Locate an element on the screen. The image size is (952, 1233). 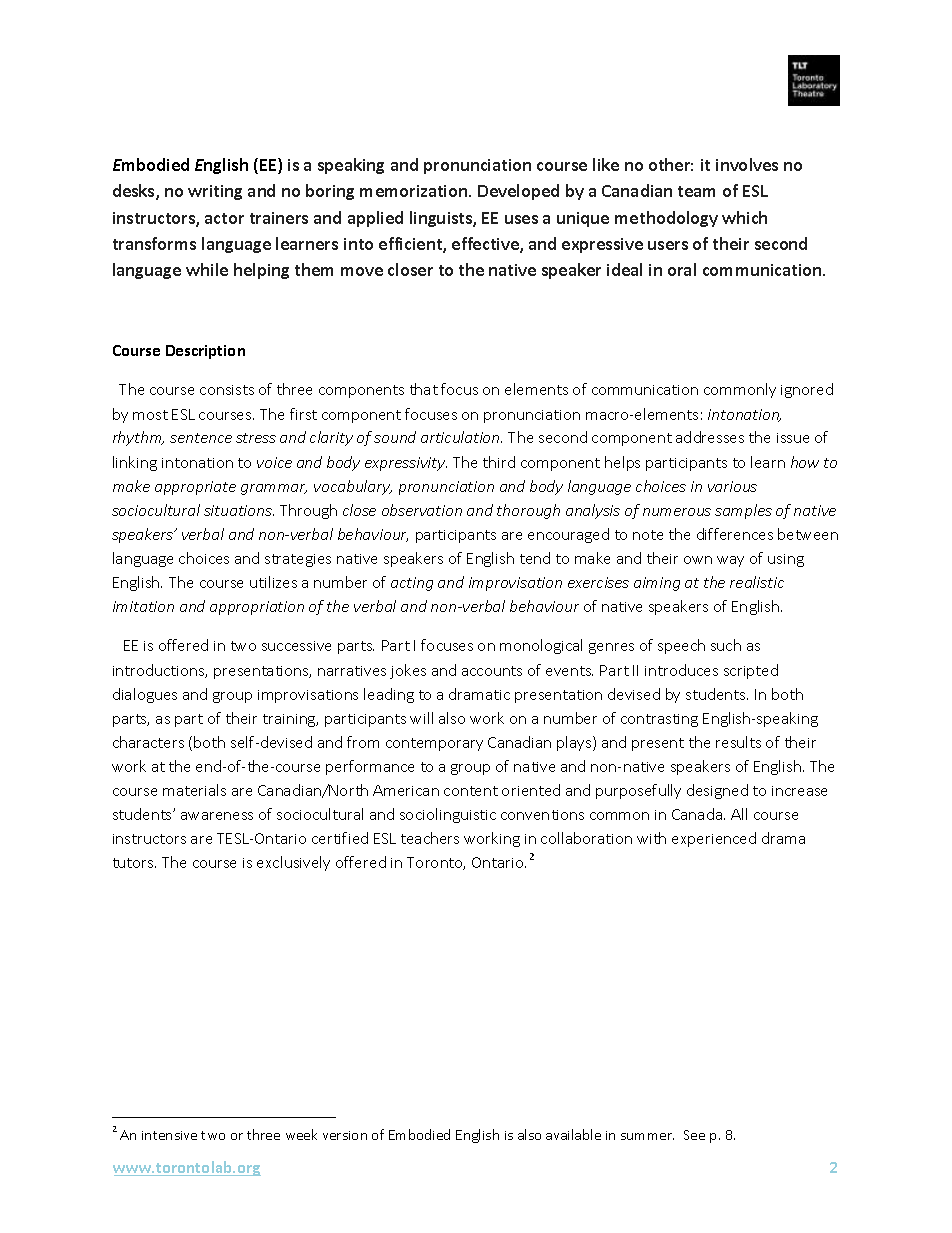
appropriate is located at coordinates (195, 488).
